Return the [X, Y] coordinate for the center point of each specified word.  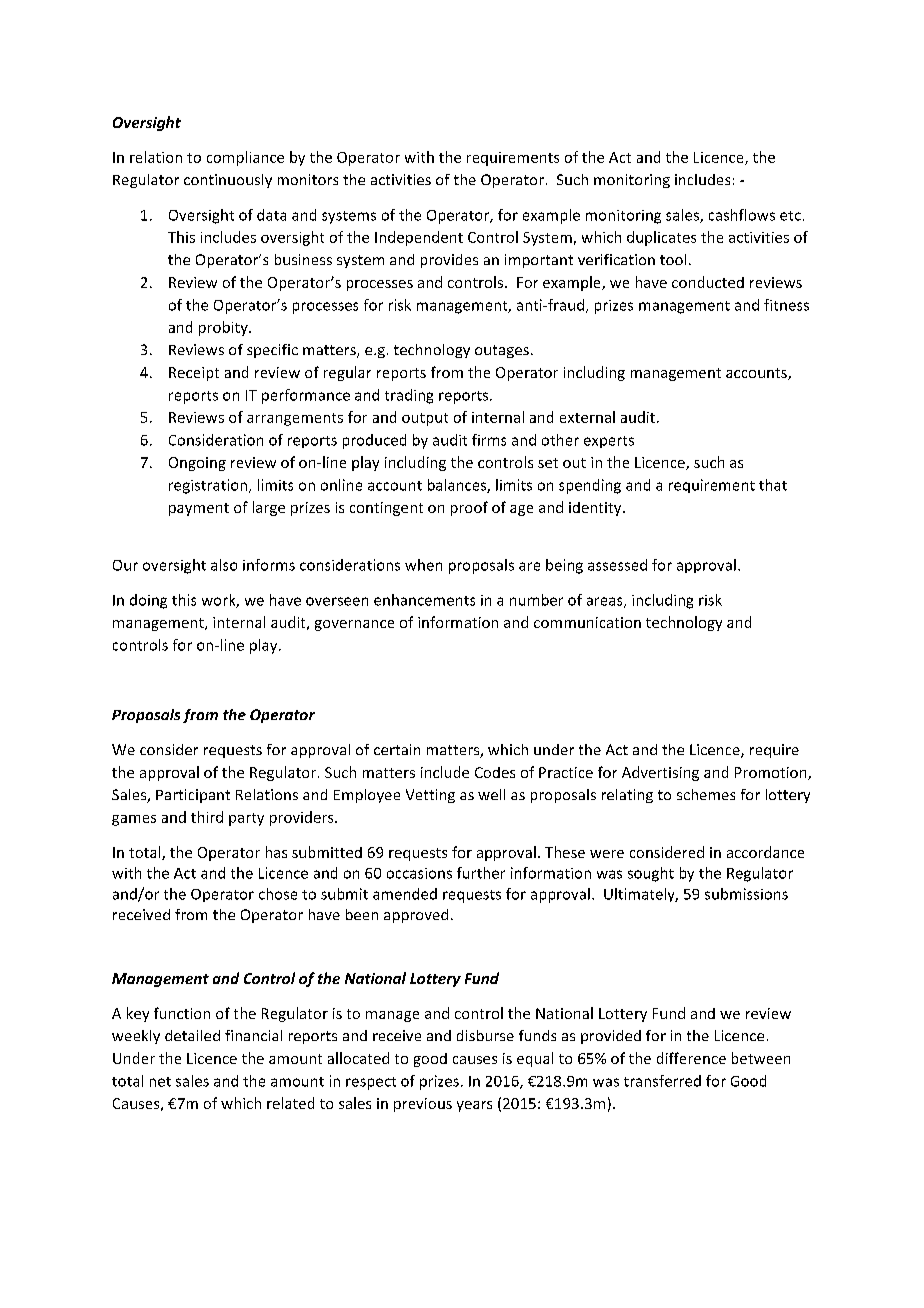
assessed [617, 565]
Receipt [194, 374]
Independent [419, 238]
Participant [193, 796]
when [423, 565]
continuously [228, 181]
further [481, 873]
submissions [746, 894]
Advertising [660, 773]
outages [502, 351]
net [160, 1082]
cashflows [742, 215]
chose [278, 894]
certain [397, 749]
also [224, 565]
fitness [786, 305]
